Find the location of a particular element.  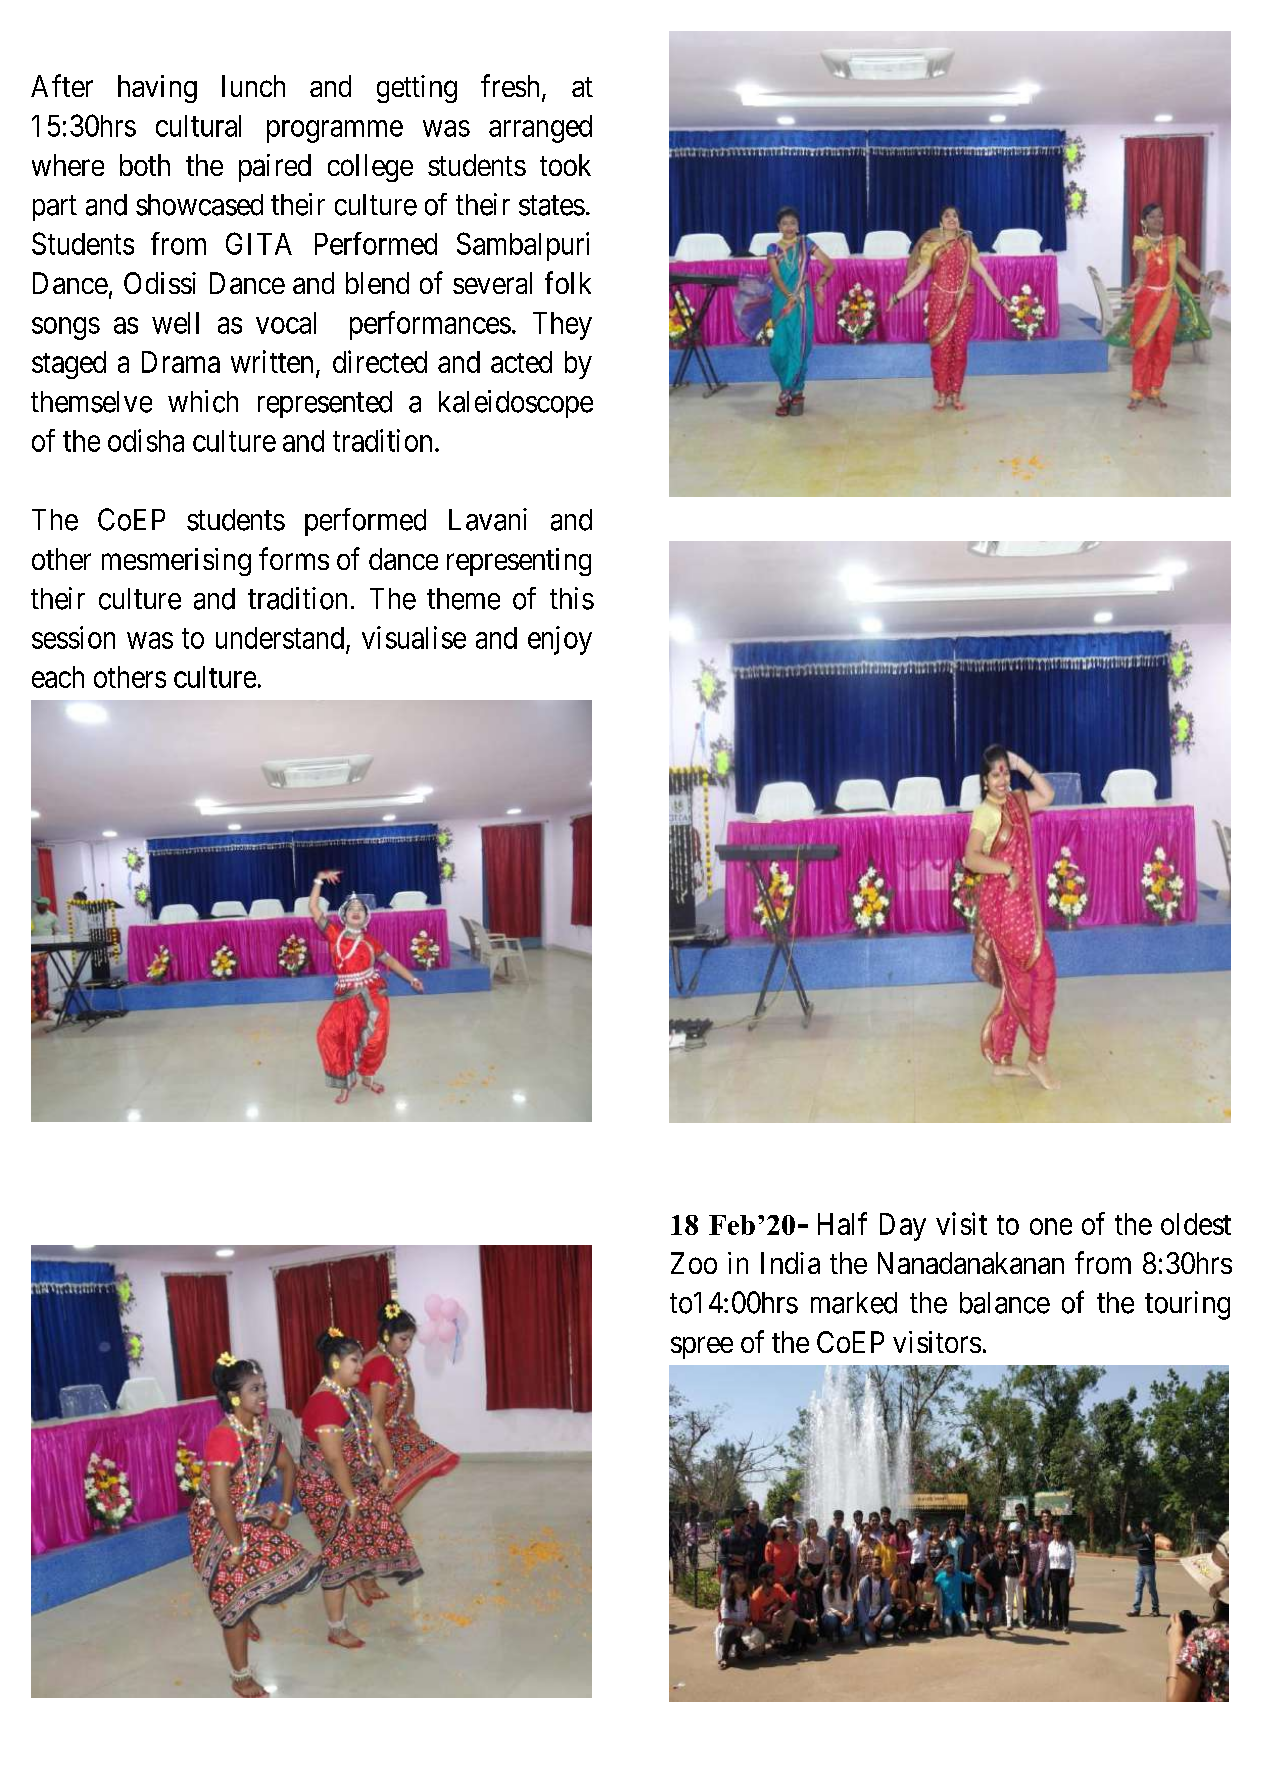

each is located at coordinates (58, 677).
